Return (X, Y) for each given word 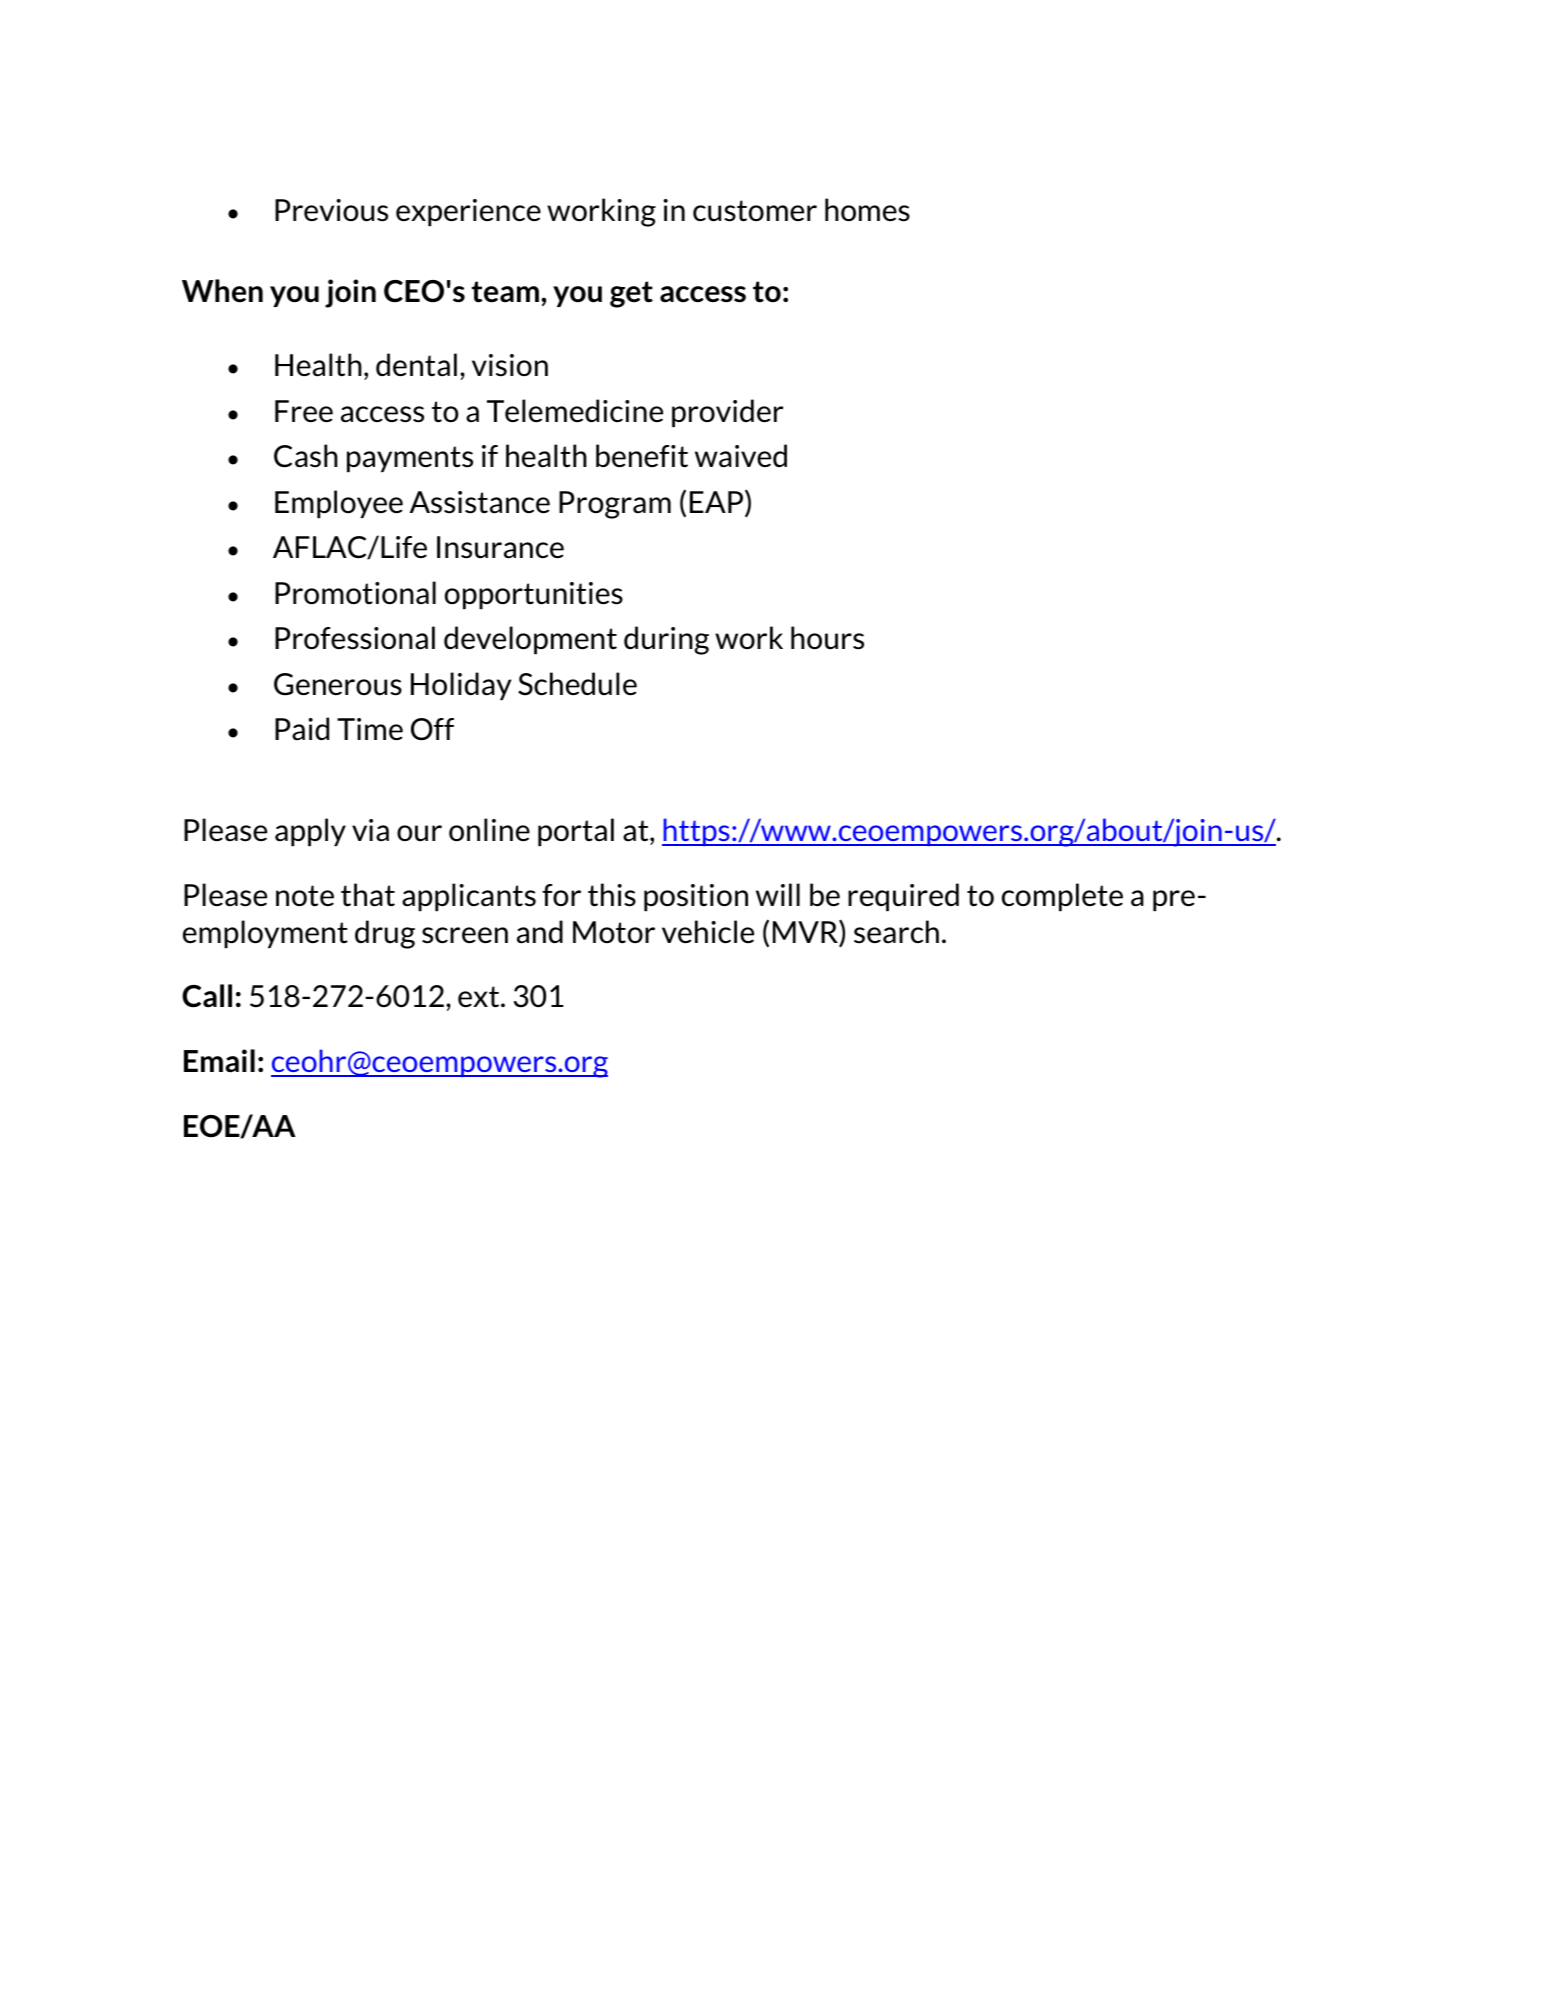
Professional (355, 638)
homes (867, 210)
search (896, 932)
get (631, 294)
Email (219, 1061)
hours (827, 638)
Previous (331, 210)
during (666, 640)
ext (480, 997)
